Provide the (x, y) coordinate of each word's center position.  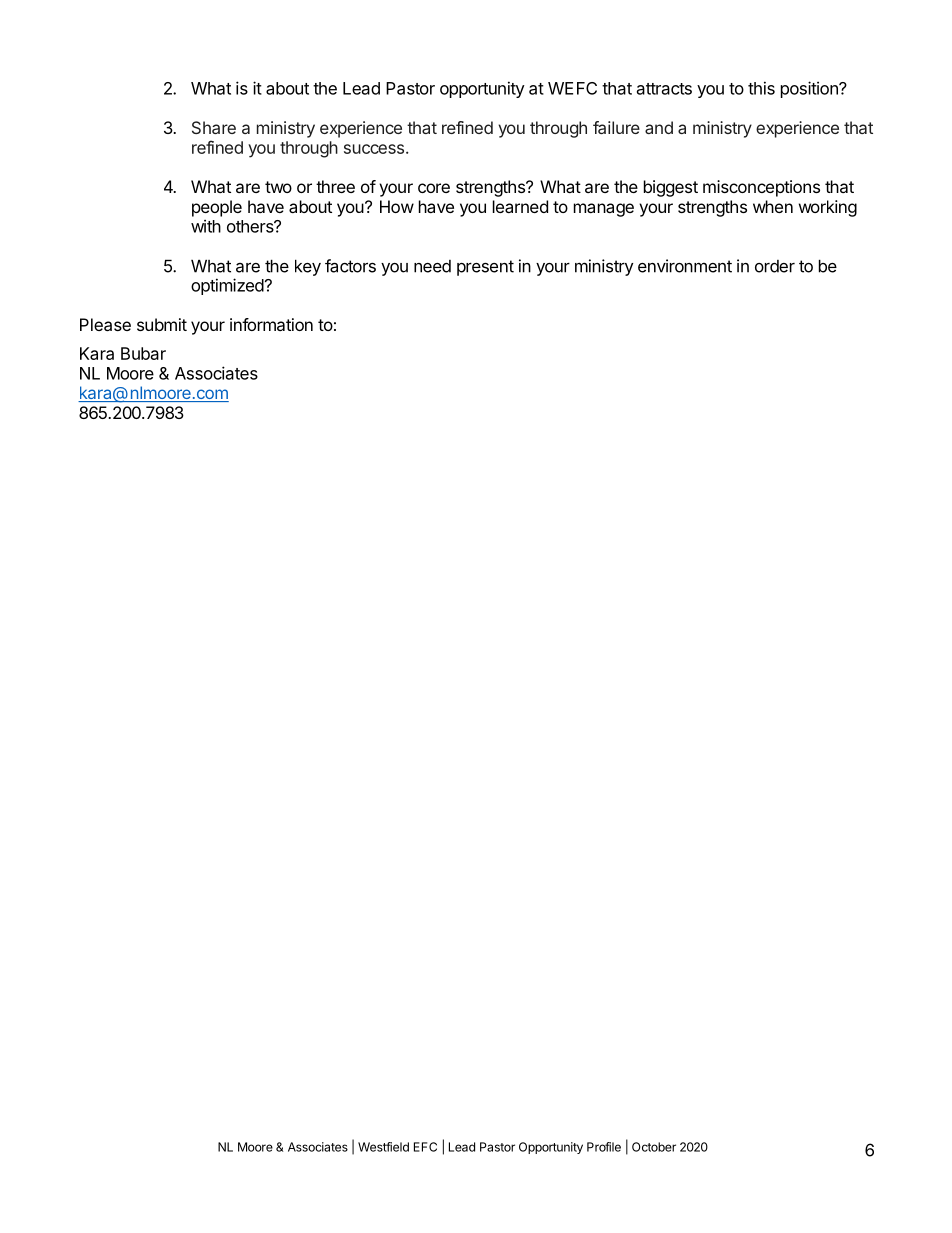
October (654, 1147)
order (775, 266)
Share (214, 127)
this (761, 88)
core (434, 188)
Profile (604, 1147)
